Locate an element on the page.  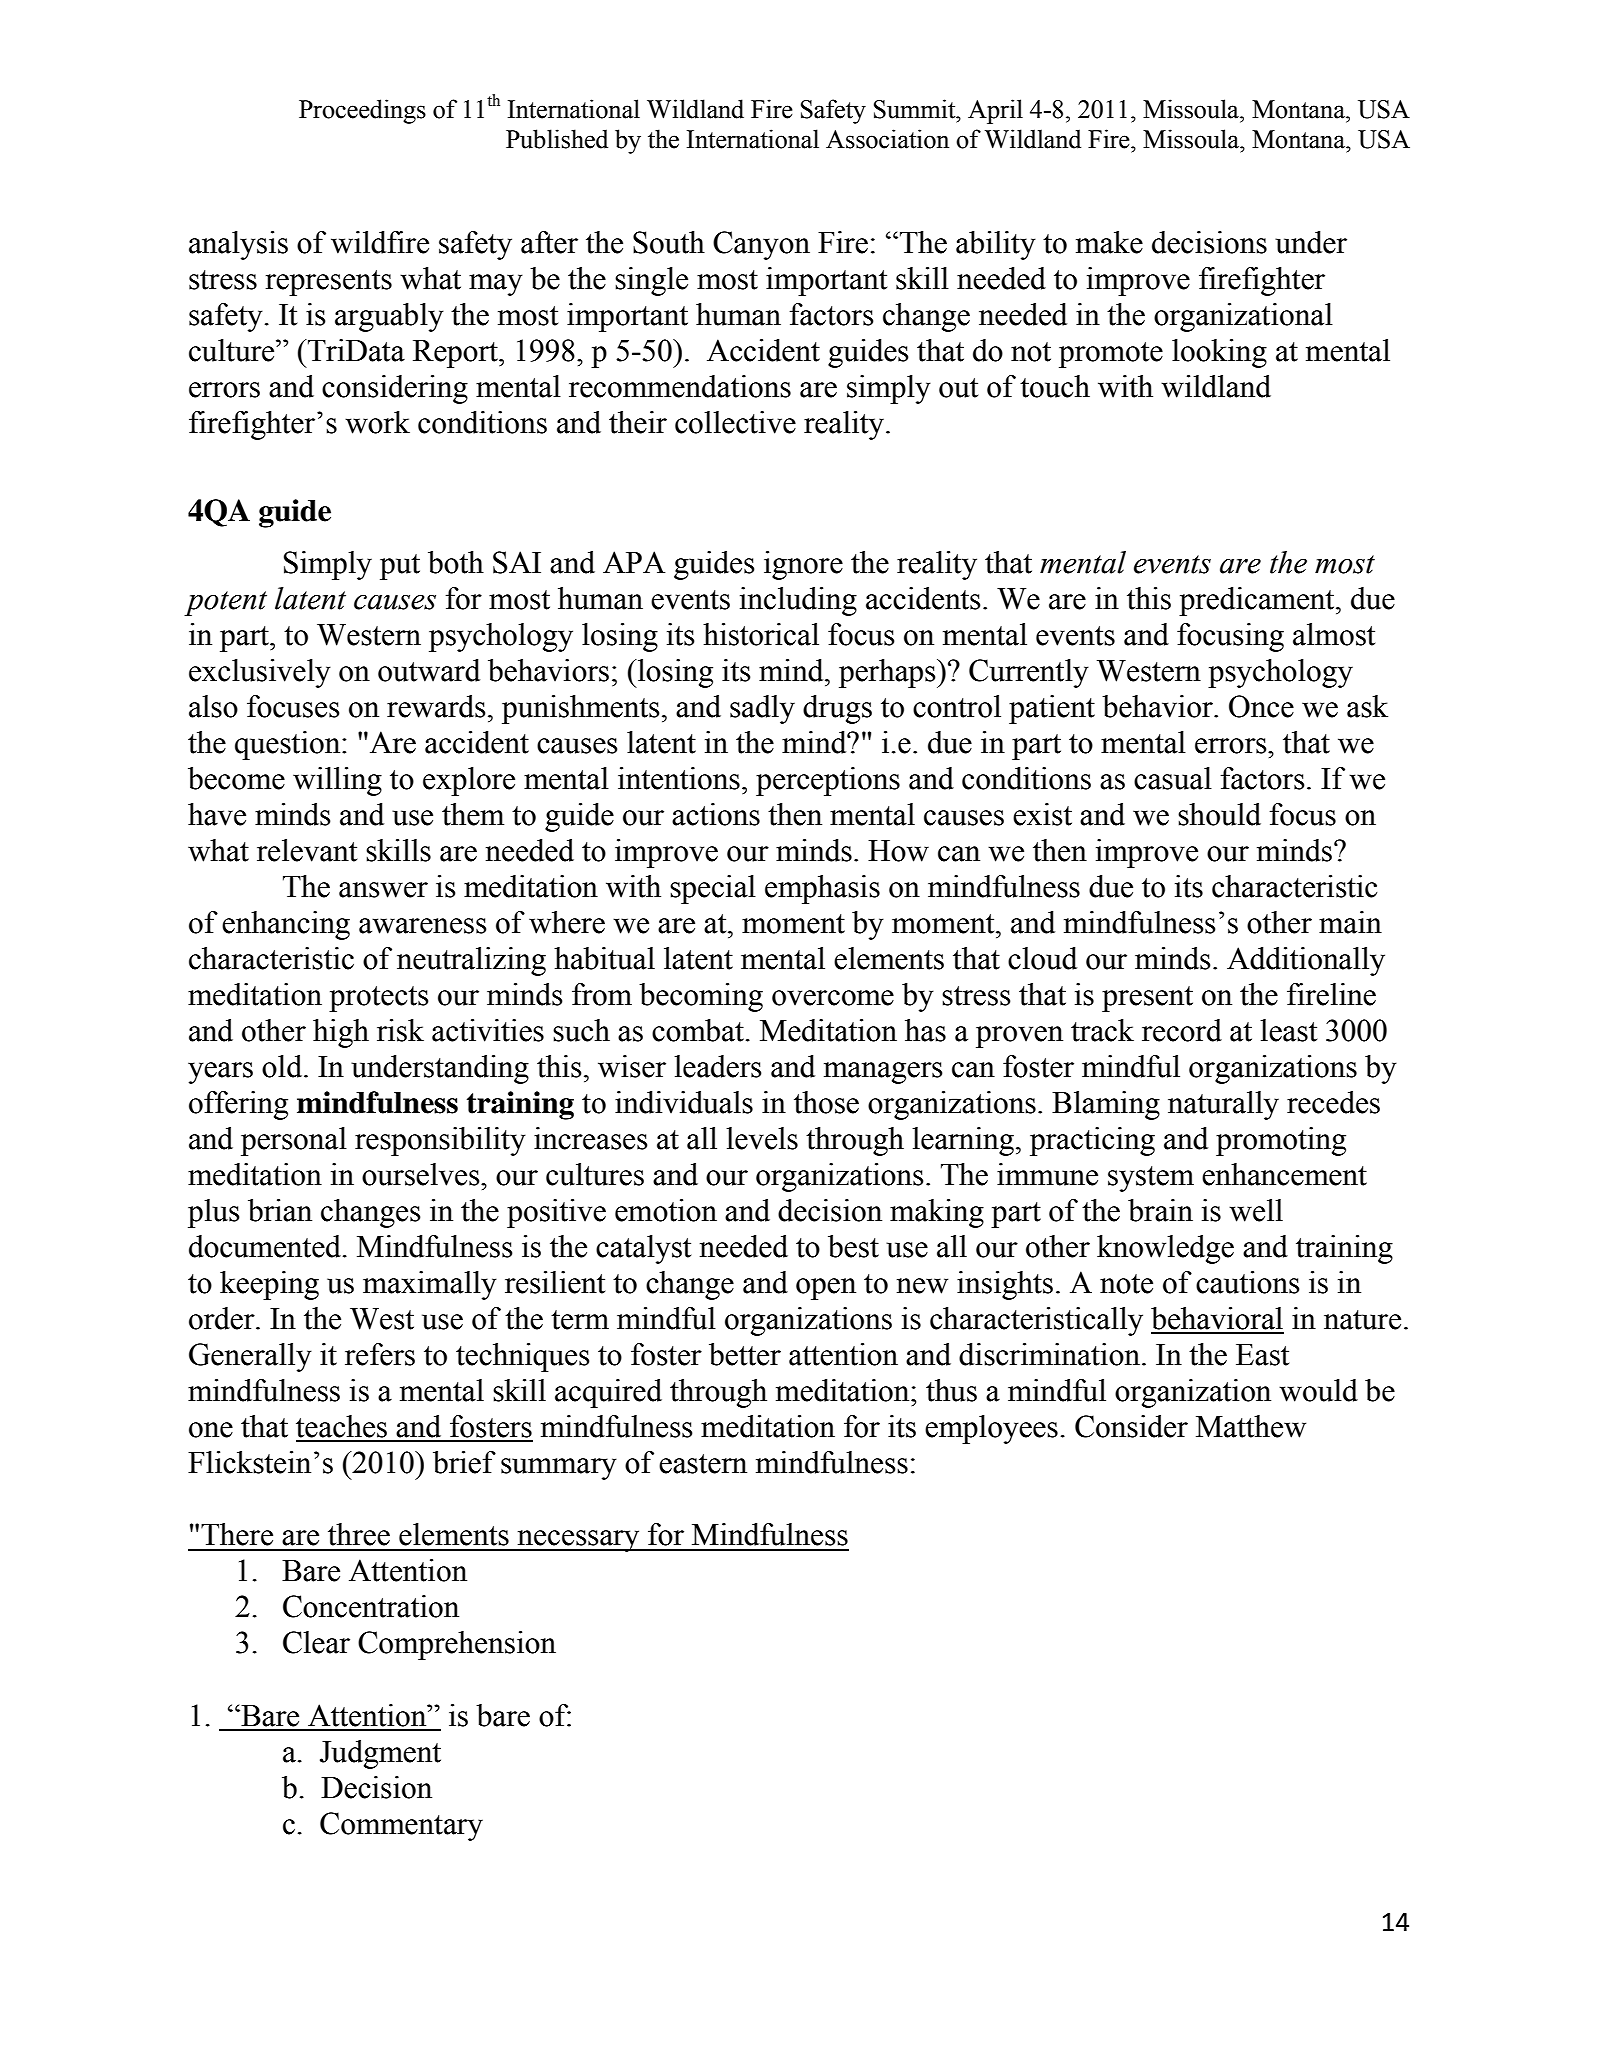
Judgment is located at coordinates (380, 1754).
